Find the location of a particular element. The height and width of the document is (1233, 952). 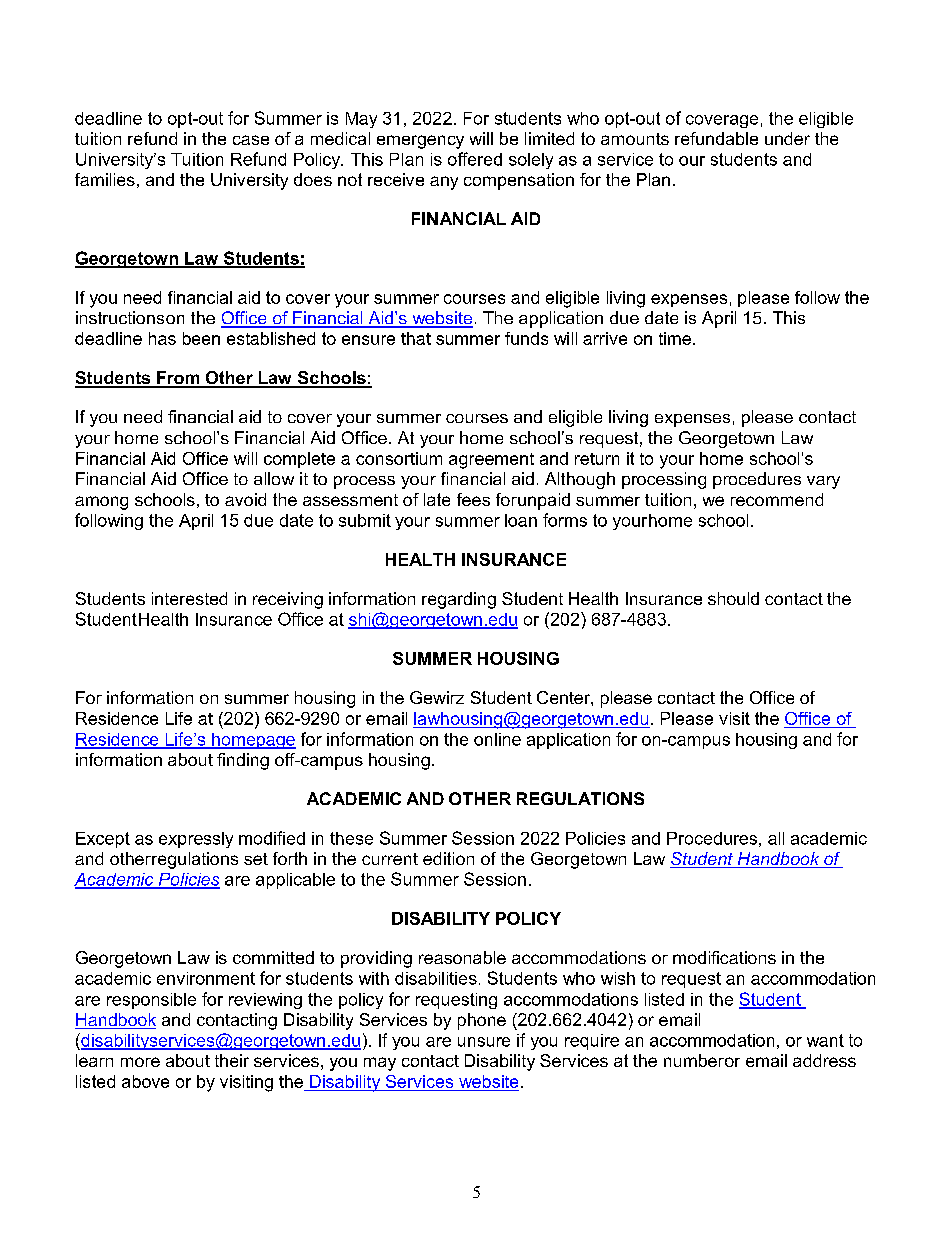

modifications is located at coordinates (724, 957).
